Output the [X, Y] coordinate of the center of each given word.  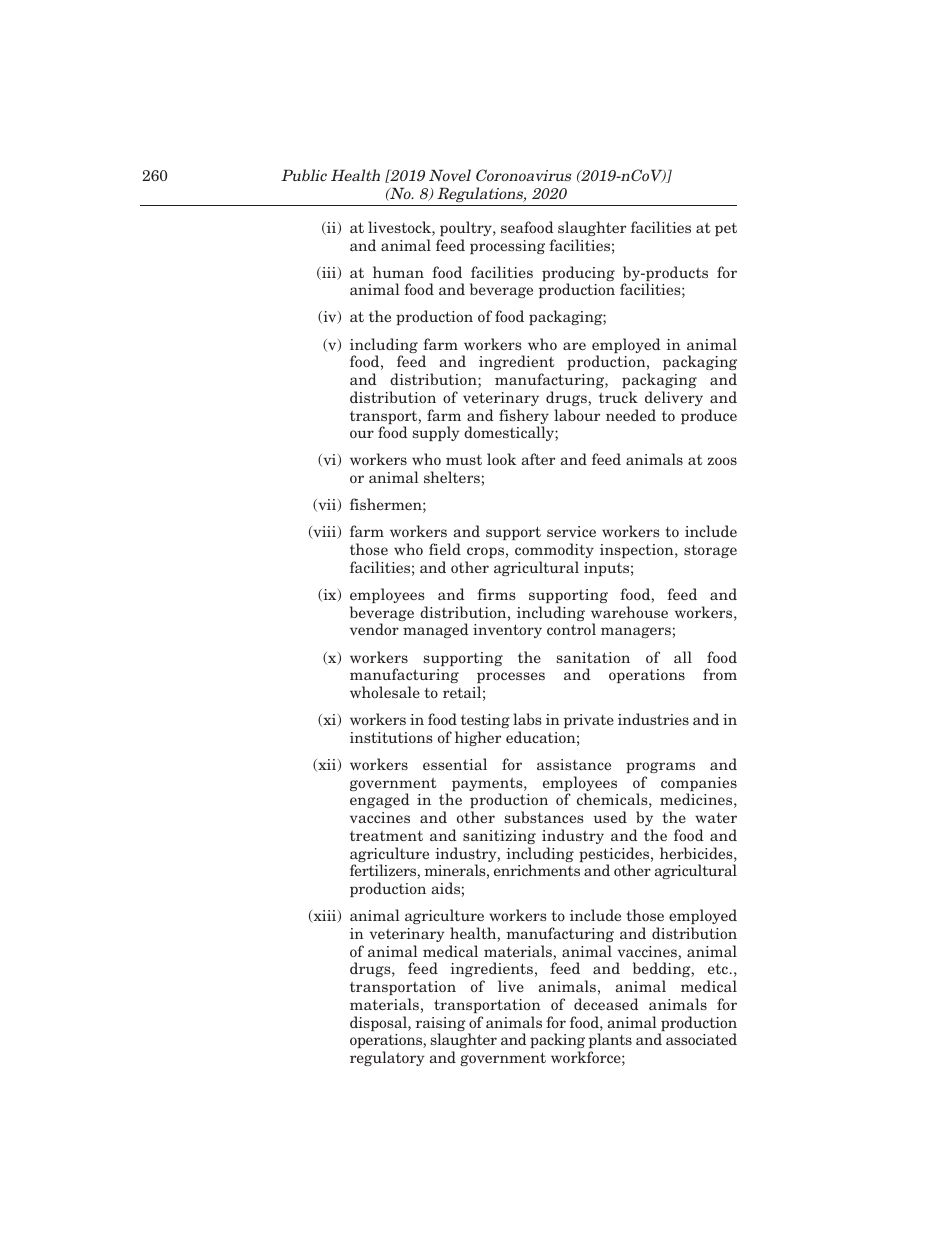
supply [436, 433]
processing [507, 247]
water [716, 818]
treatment [386, 836]
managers [636, 632]
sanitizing [499, 837]
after [538, 459]
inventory [507, 631]
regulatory [387, 1058]
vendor [374, 629]
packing [557, 1042]
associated [701, 1039]
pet [726, 229]
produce [709, 416]
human [398, 272]
